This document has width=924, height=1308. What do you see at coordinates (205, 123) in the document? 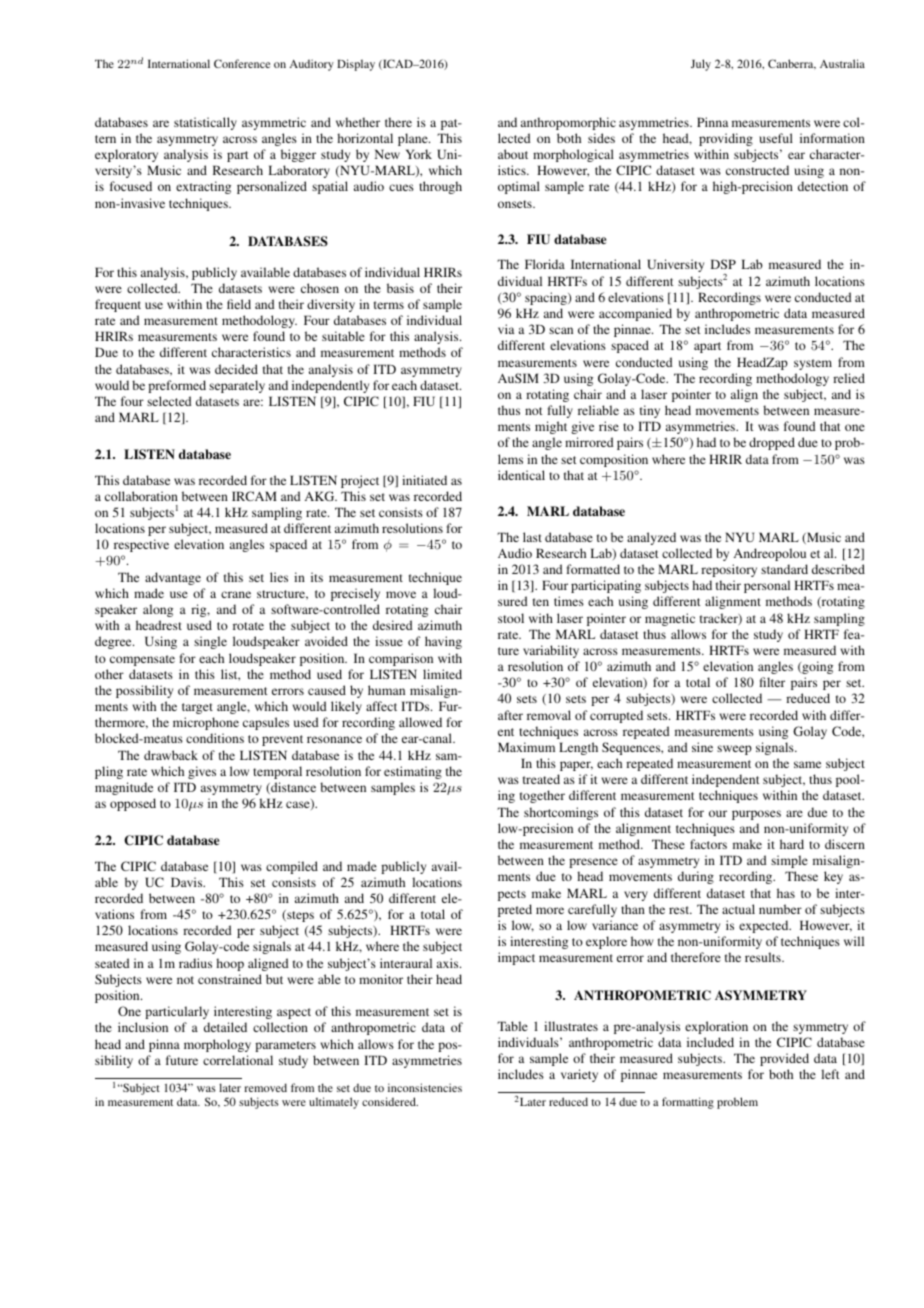
I see `statistically` at bounding box center [205, 123].
